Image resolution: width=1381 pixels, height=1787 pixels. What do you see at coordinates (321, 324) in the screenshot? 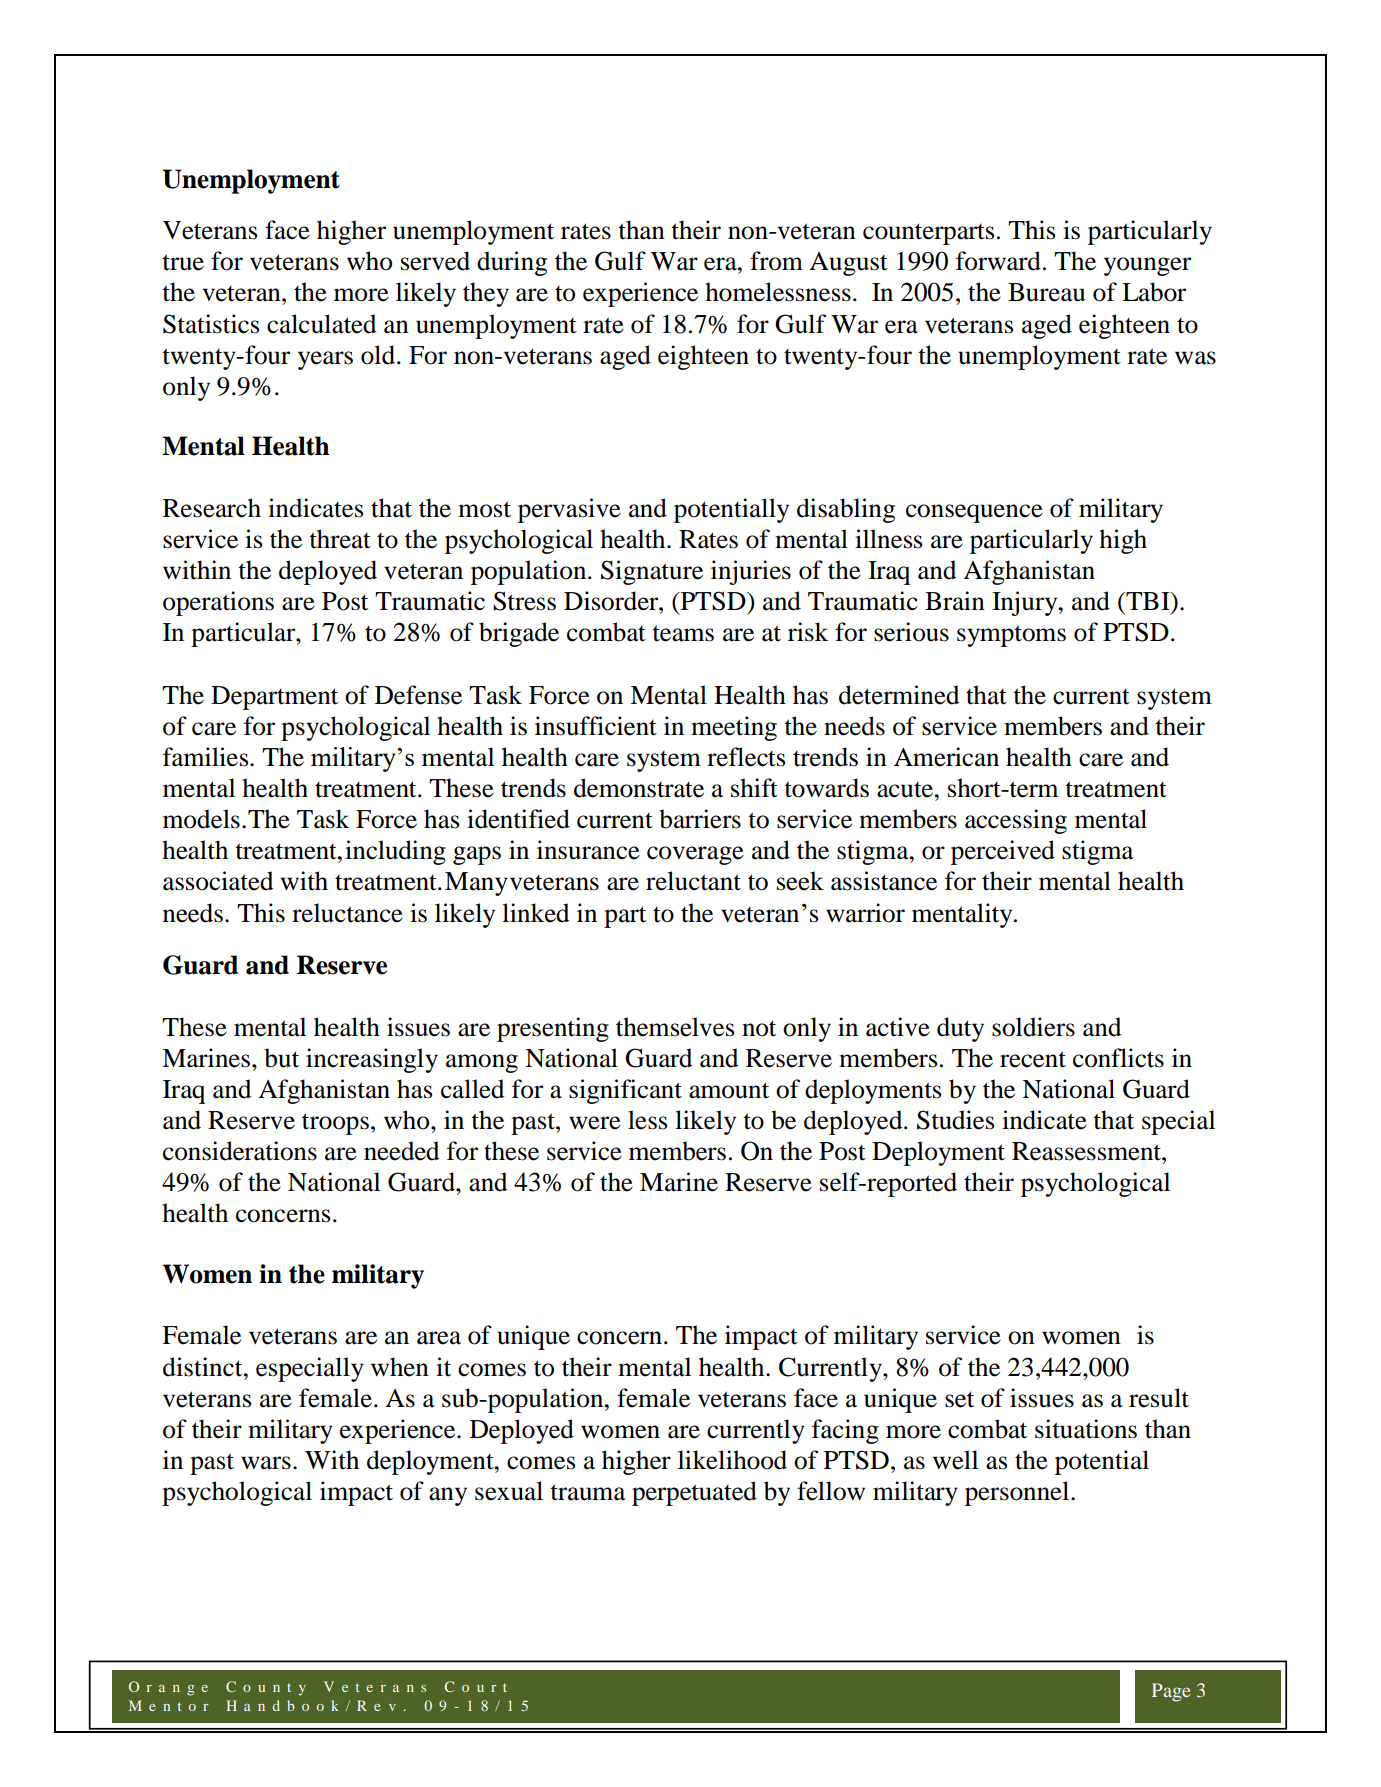
I see `calculated` at bounding box center [321, 324].
